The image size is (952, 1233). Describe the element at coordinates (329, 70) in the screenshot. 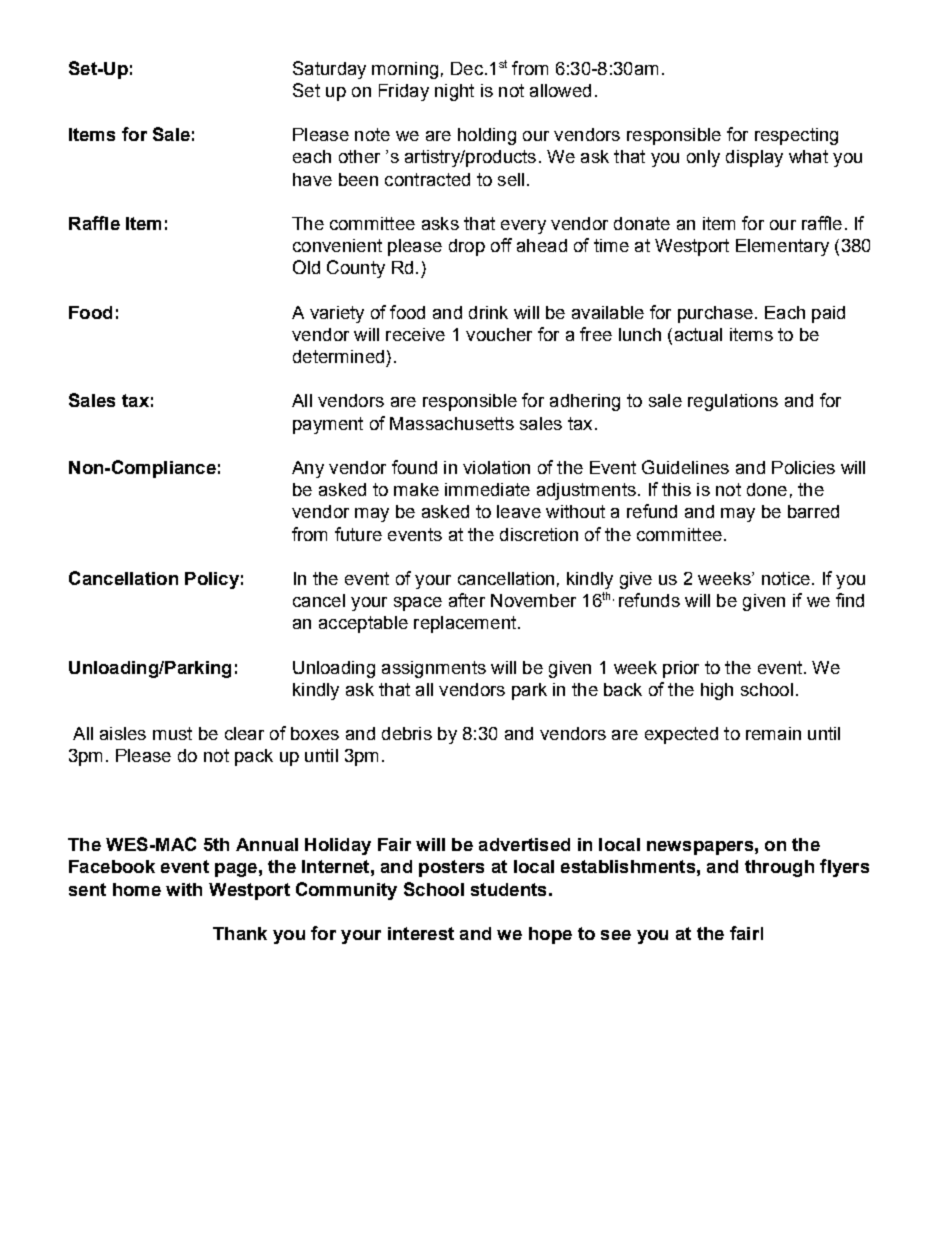

I see `Saturday` at that location.
